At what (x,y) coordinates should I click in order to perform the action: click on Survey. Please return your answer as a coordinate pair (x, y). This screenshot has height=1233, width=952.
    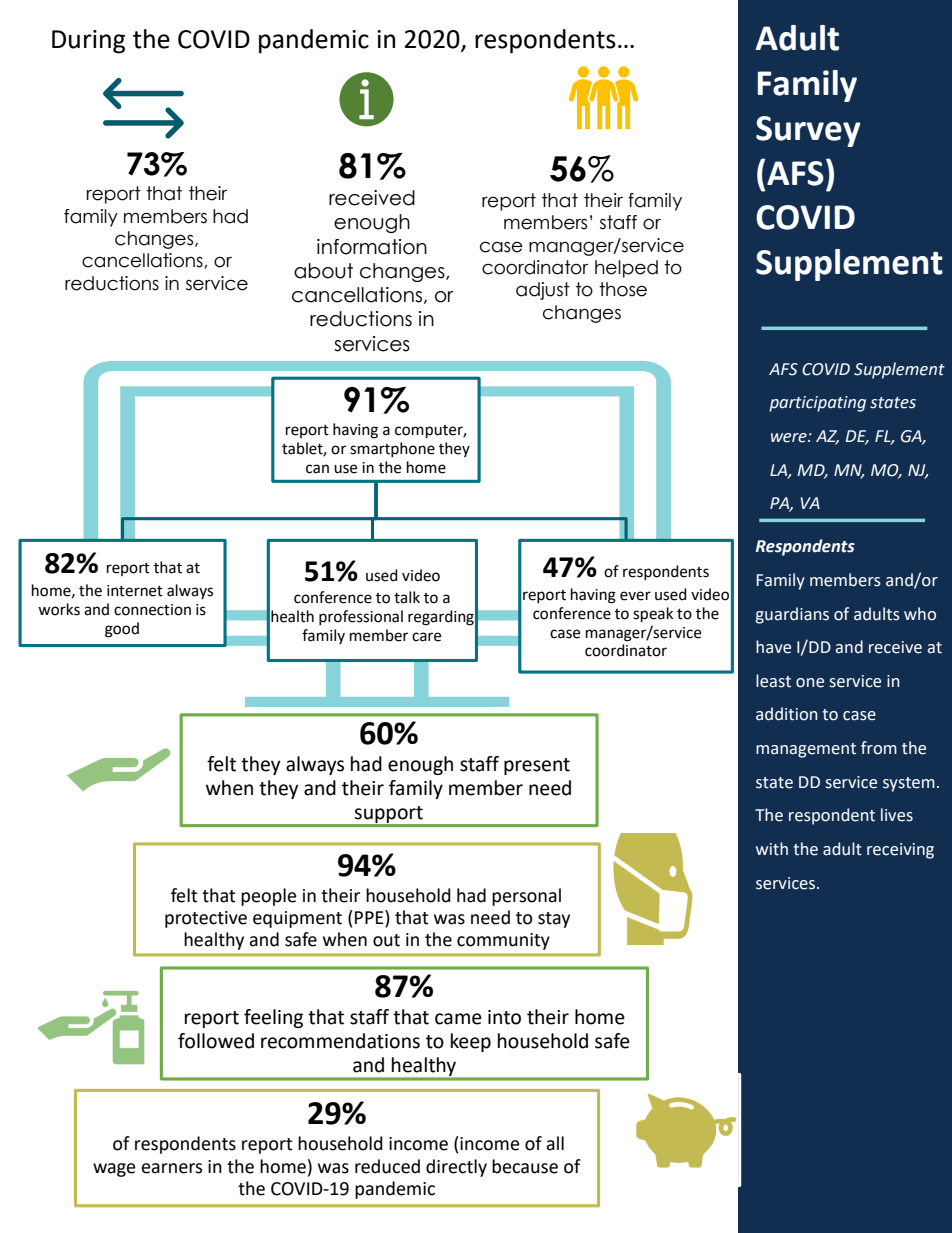
    Looking at the image, I should click on (808, 131).
